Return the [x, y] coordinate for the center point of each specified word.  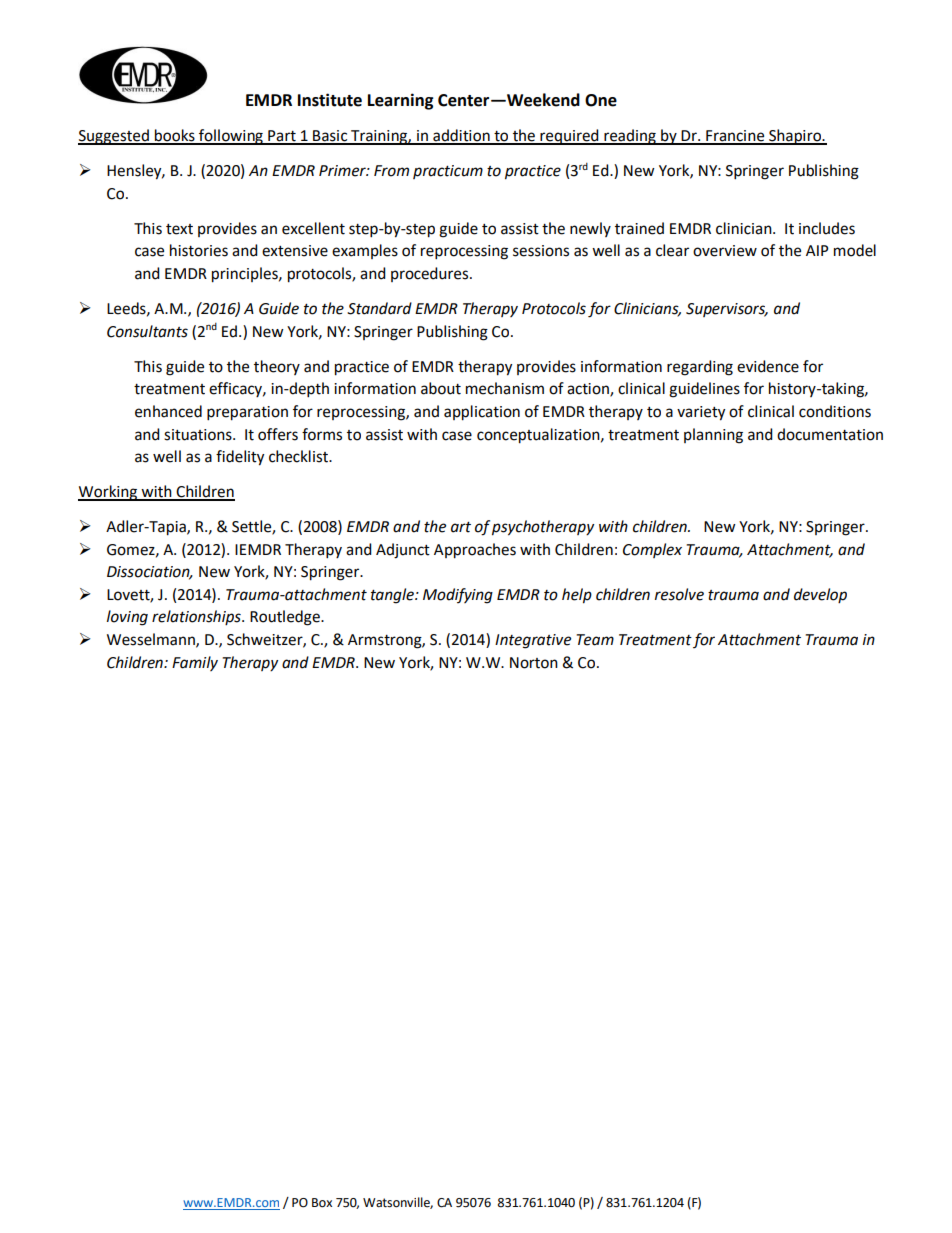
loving [127, 618]
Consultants [147, 331]
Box [322, 1203]
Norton [534, 663]
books [175, 136]
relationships [197, 617]
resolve [679, 594]
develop [820, 595]
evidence [768, 366]
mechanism [505, 388]
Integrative [533, 641]
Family [195, 663]
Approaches [475, 551]
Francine [735, 137]
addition [461, 136]
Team [595, 640]
